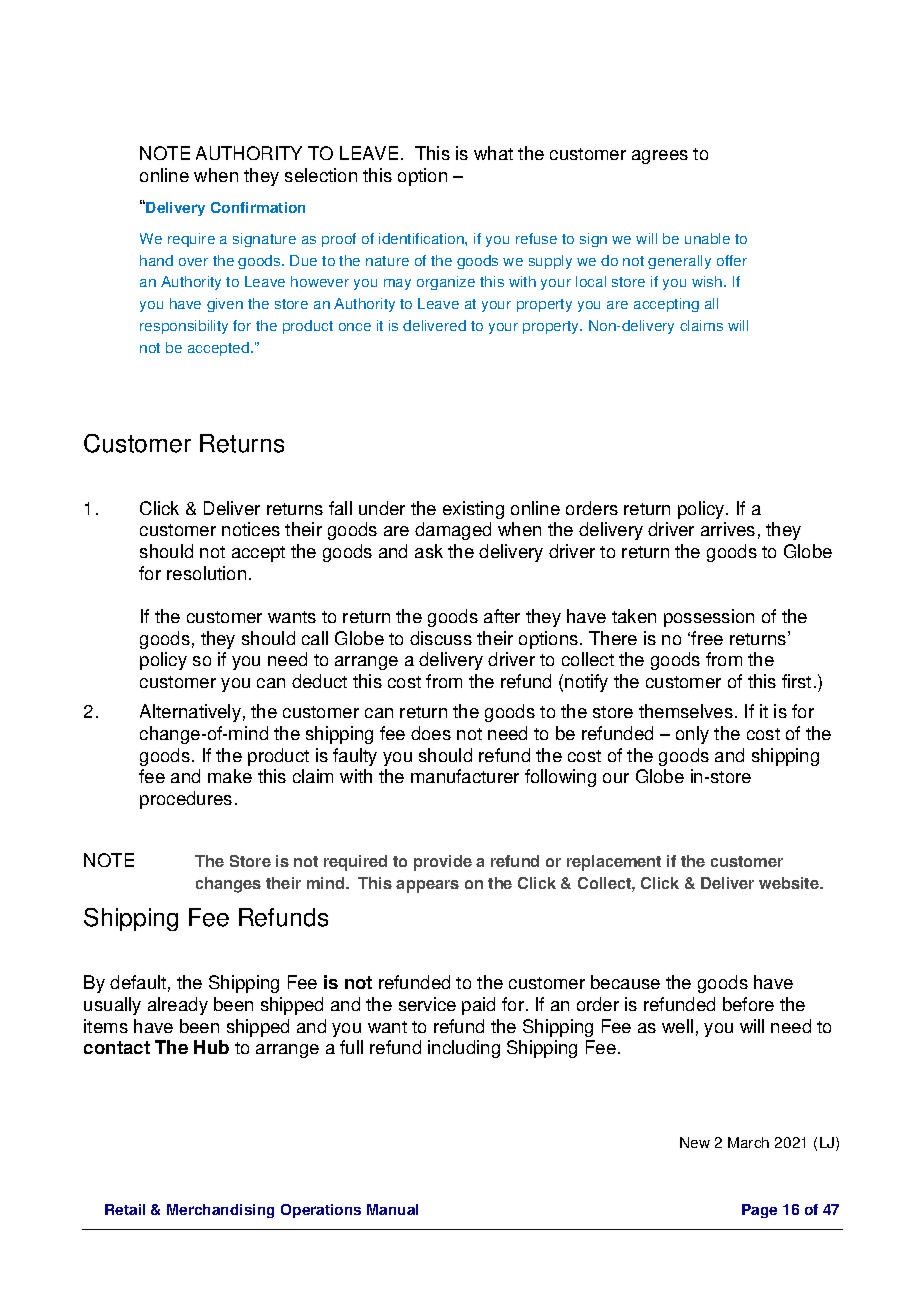 This screenshot has width=924, height=1308. What do you see at coordinates (125, 1209) in the screenshot?
I see `Retail` at bounding box center [125, 1209].
